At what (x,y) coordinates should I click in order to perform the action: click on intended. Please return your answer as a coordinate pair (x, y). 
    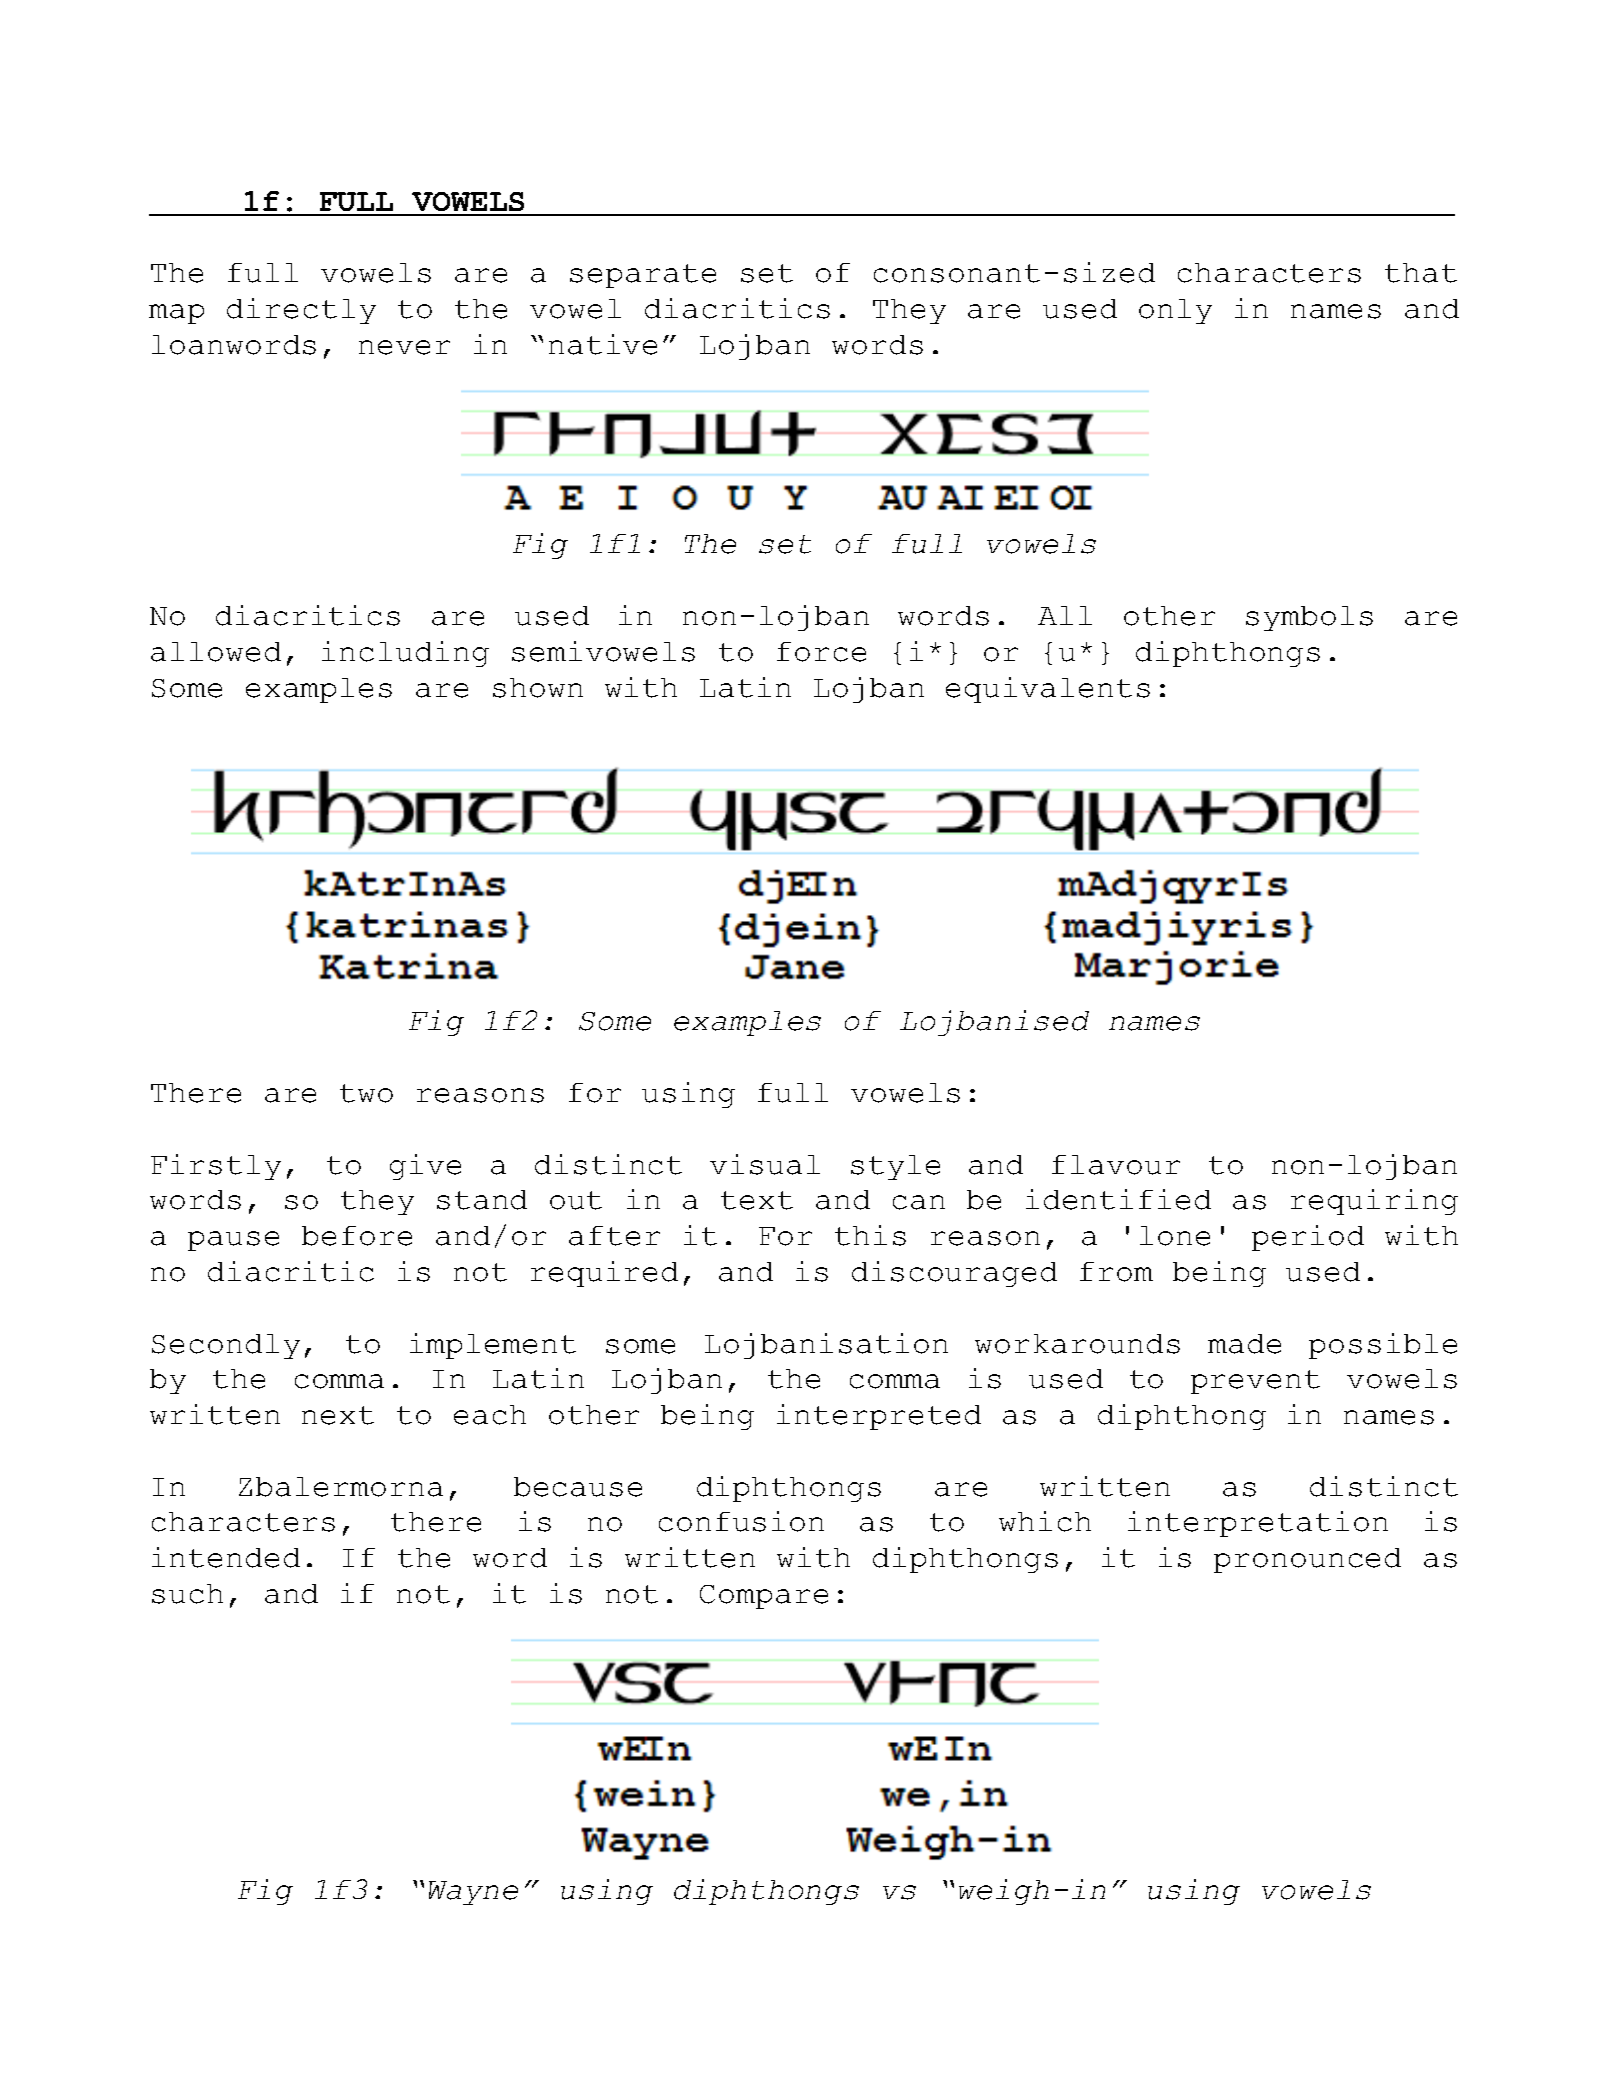
    Looking at the image, I should click on (226, 1557).
